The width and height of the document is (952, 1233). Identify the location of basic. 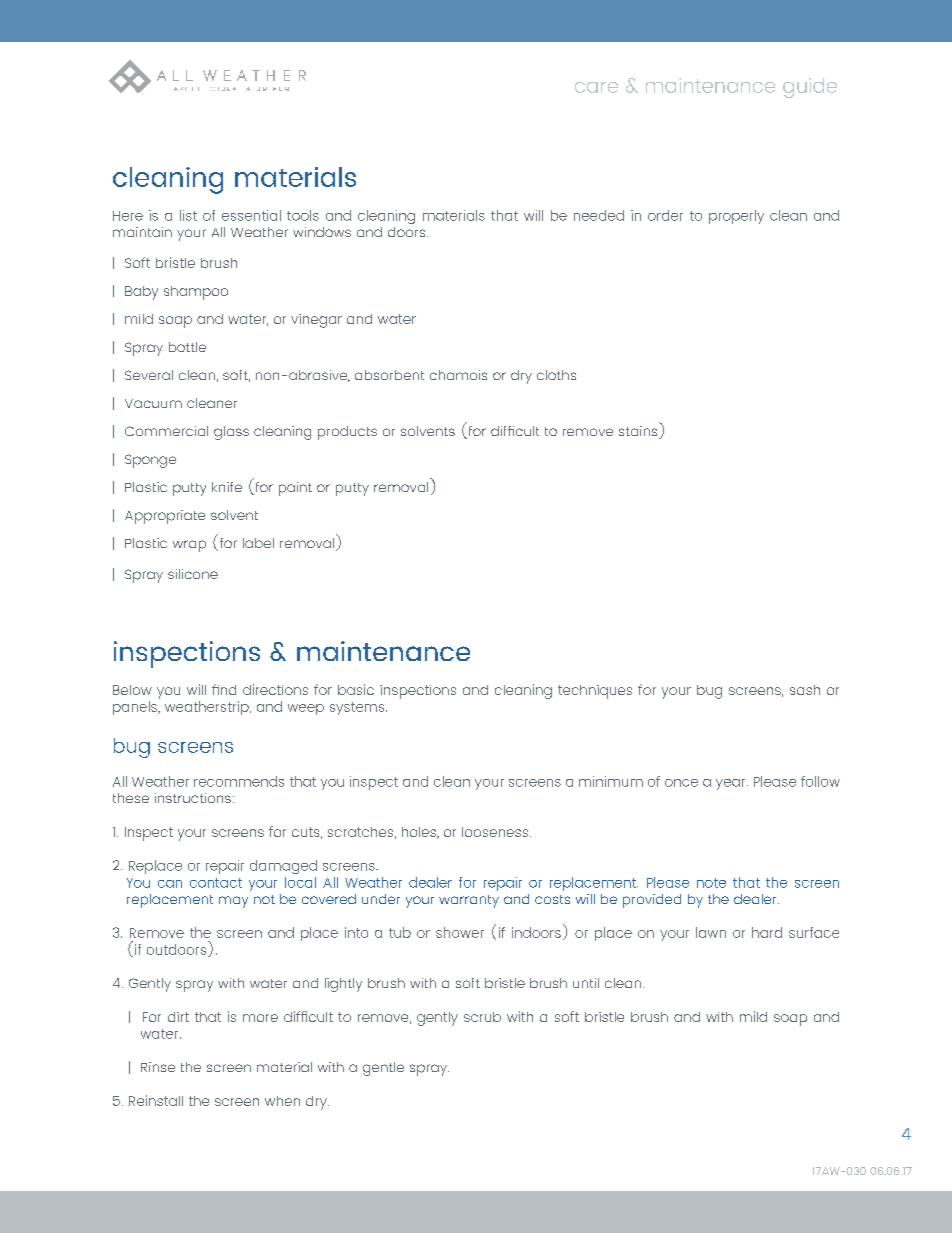
(356, 689).
